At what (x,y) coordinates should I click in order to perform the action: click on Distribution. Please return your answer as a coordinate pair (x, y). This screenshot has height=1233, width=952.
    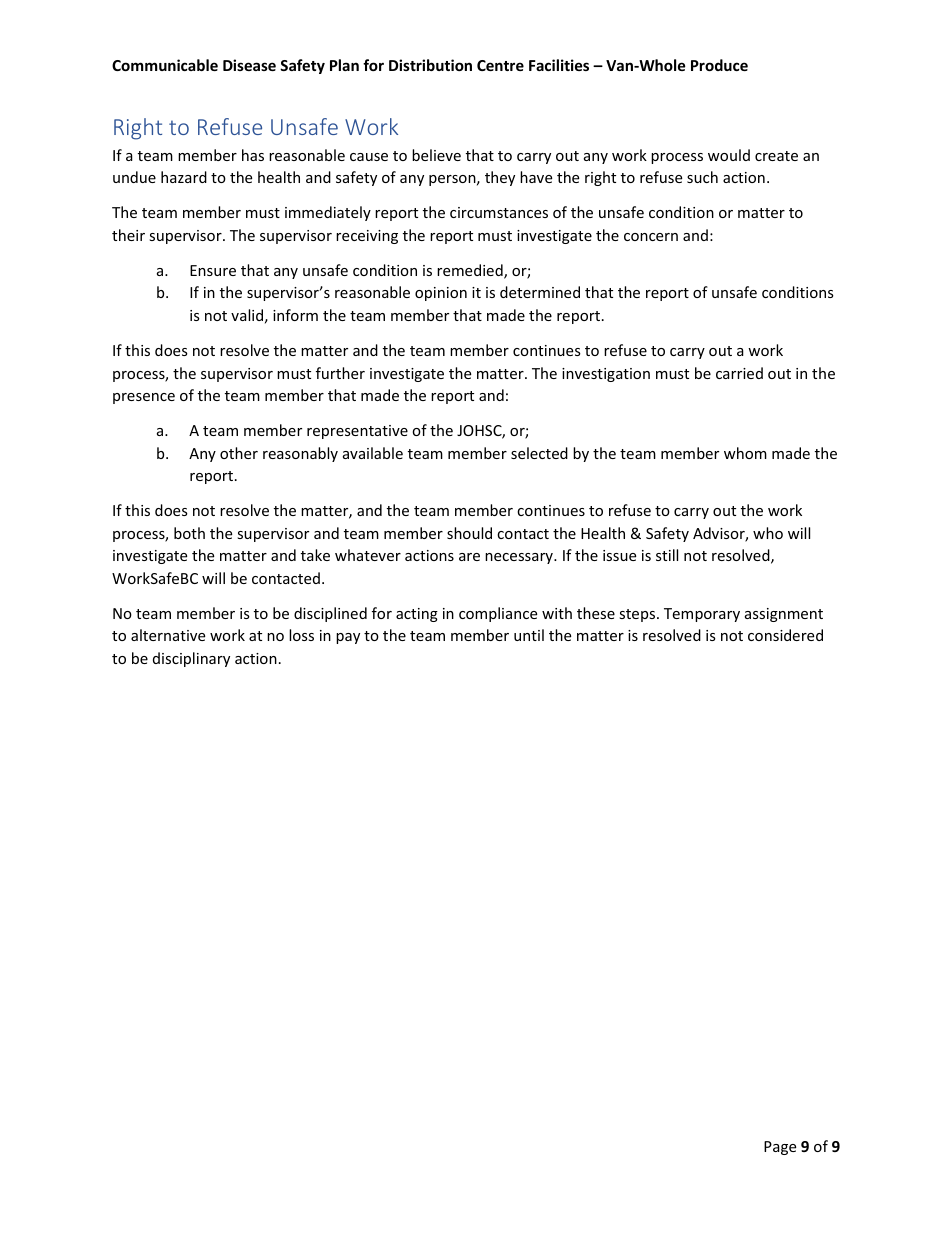
    Looking at the image, I should click on (430, 65).
